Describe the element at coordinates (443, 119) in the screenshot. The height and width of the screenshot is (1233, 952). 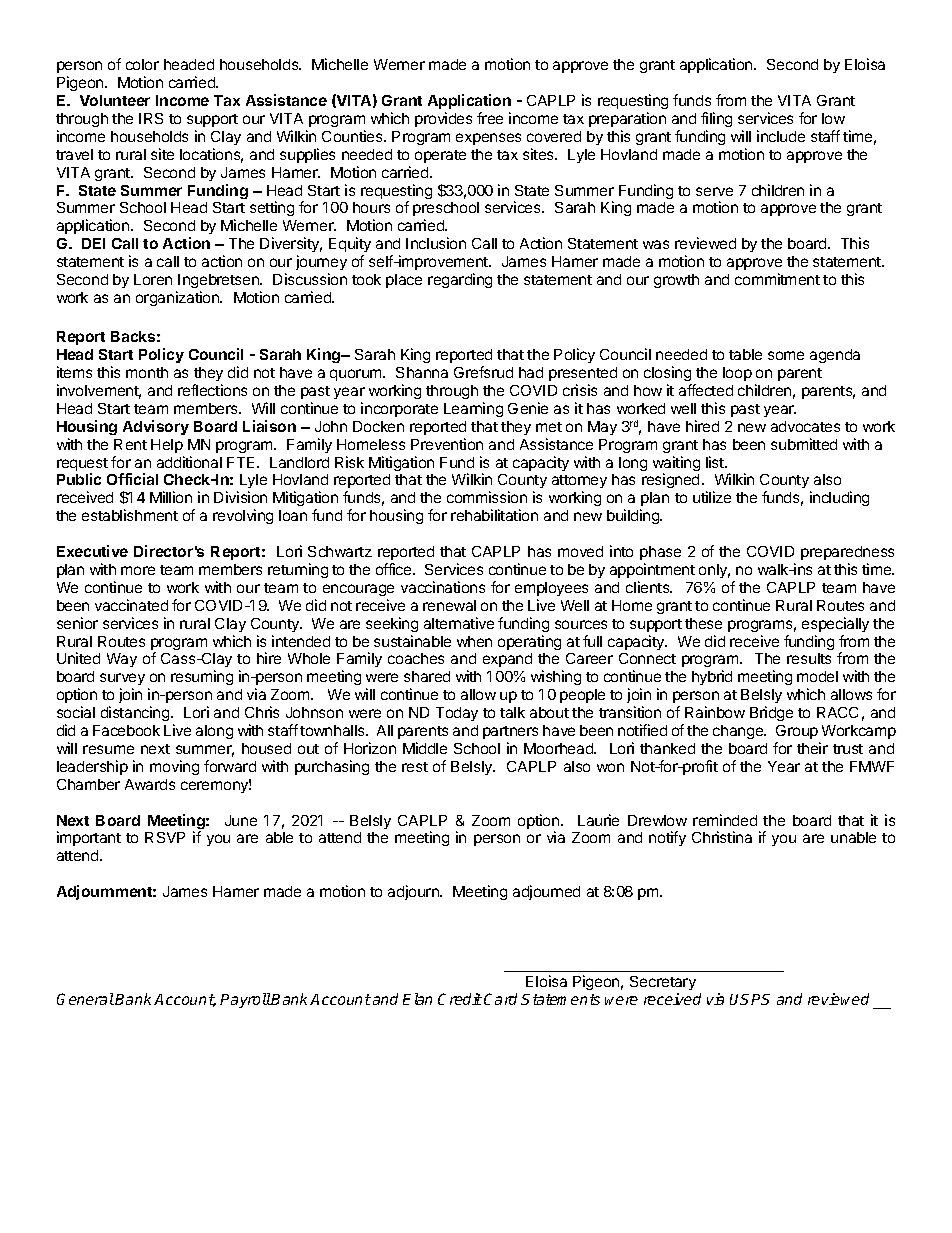
I see `provides` at that location.
